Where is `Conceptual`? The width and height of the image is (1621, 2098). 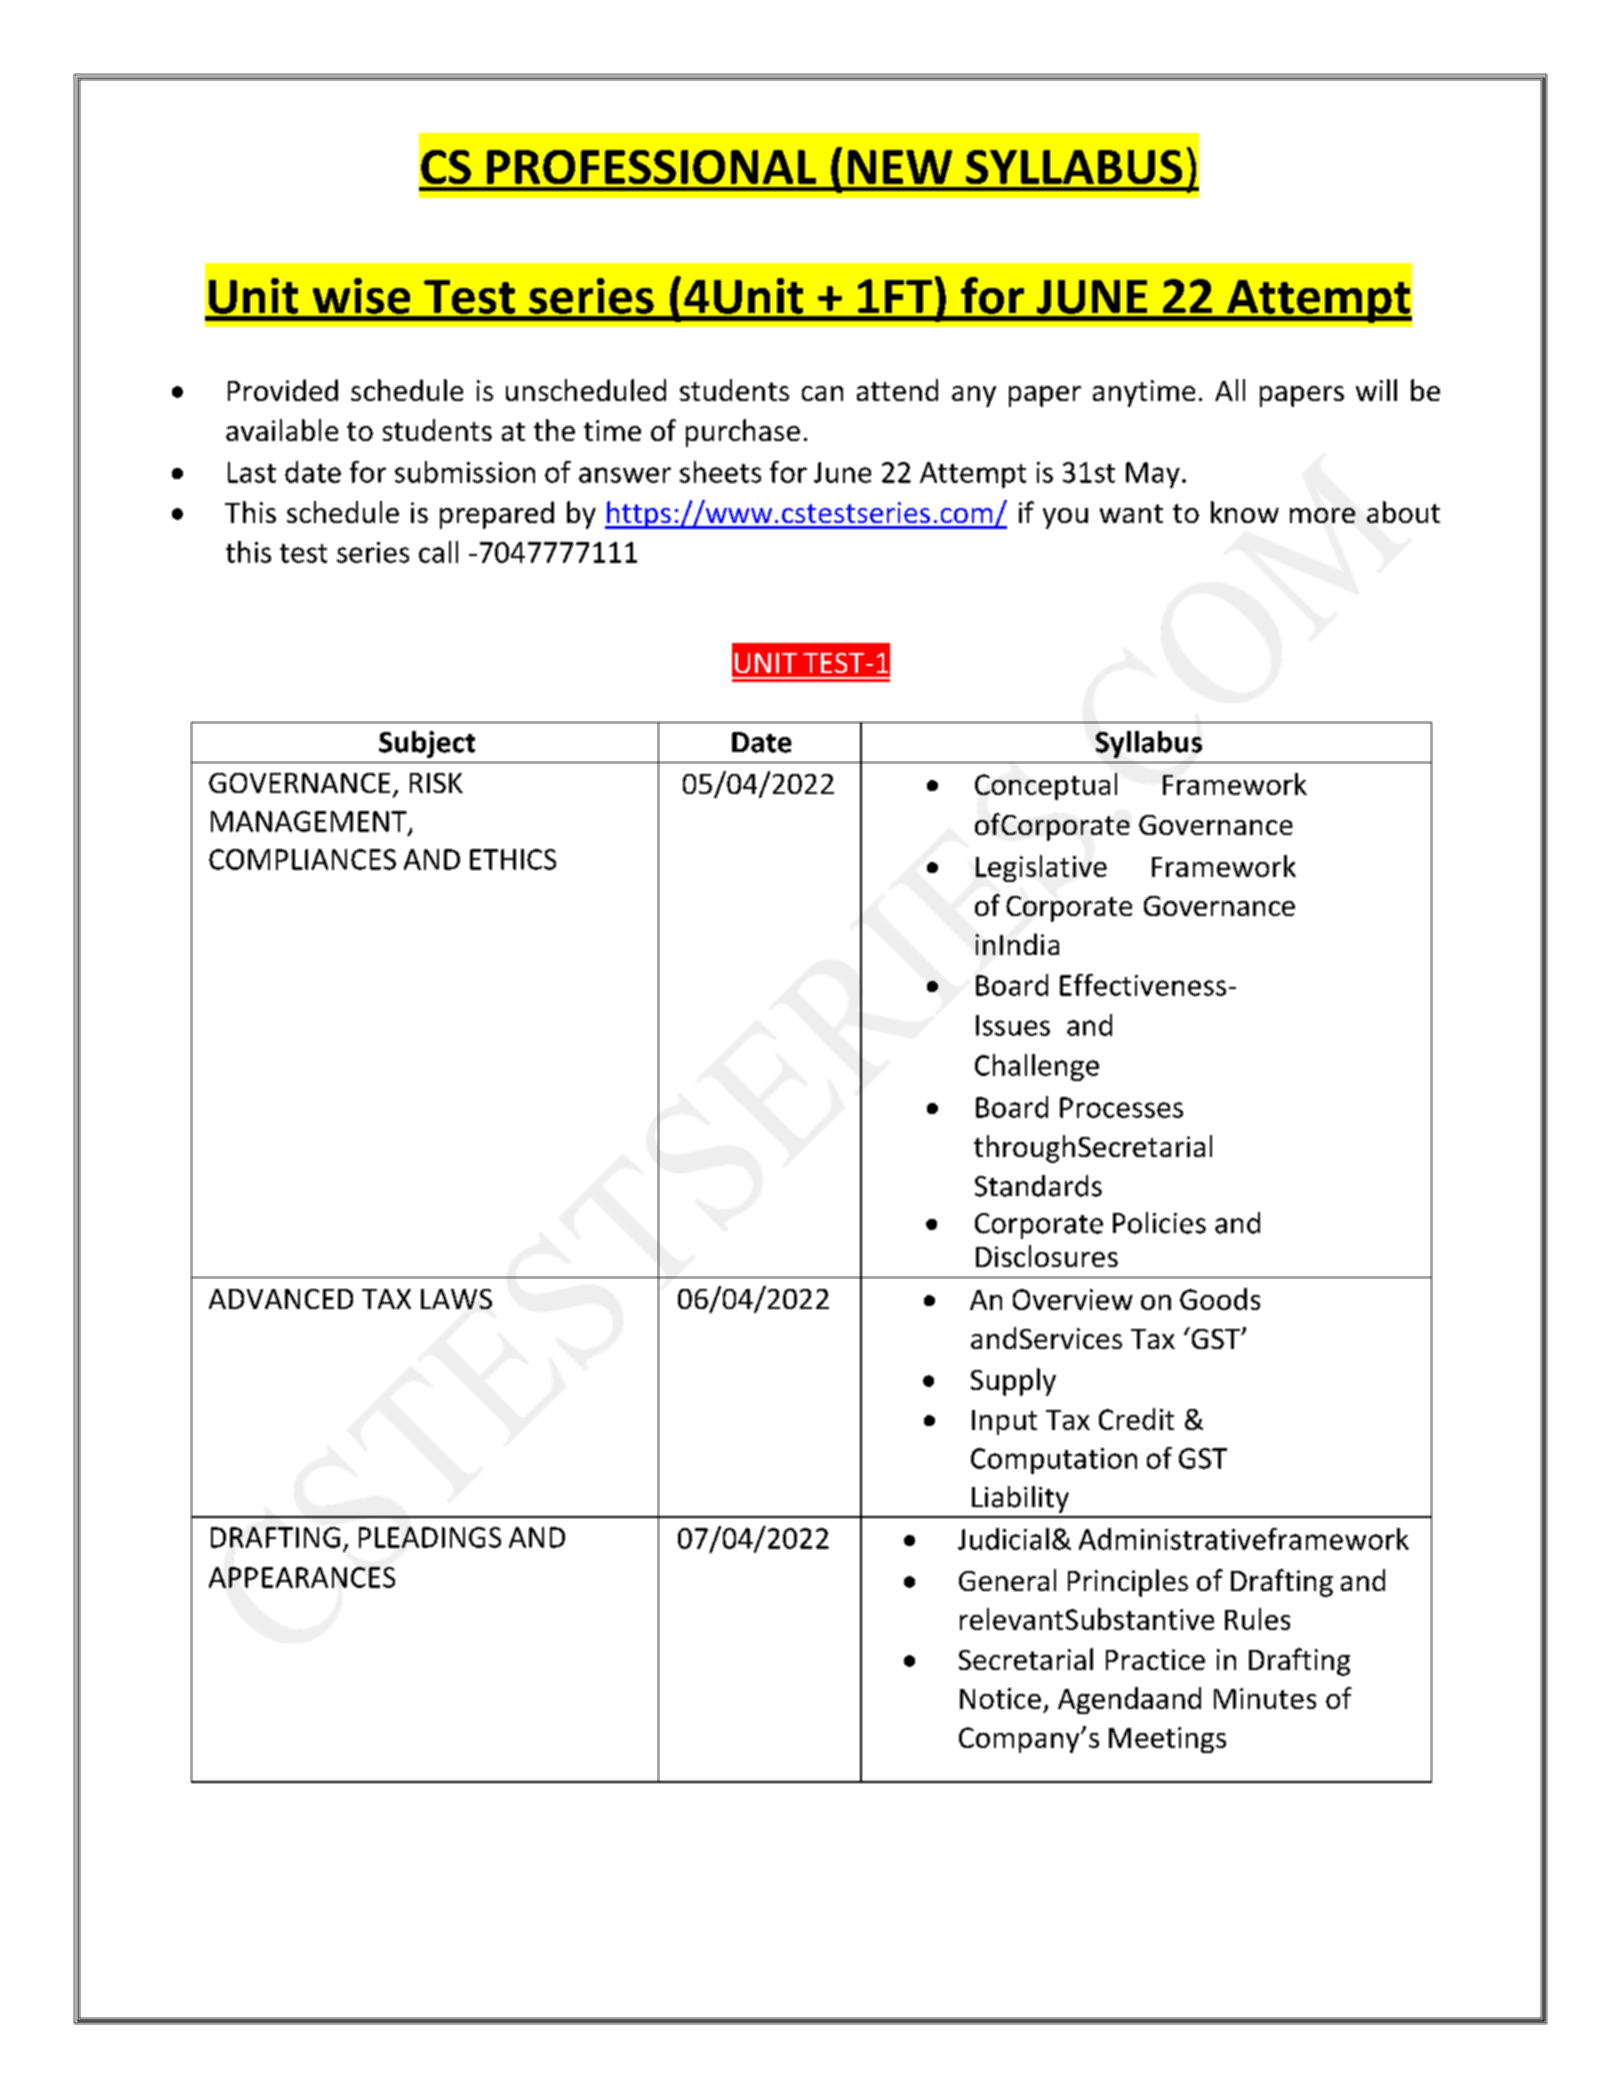 Conceptual is located at coordinates (1046, 786).
